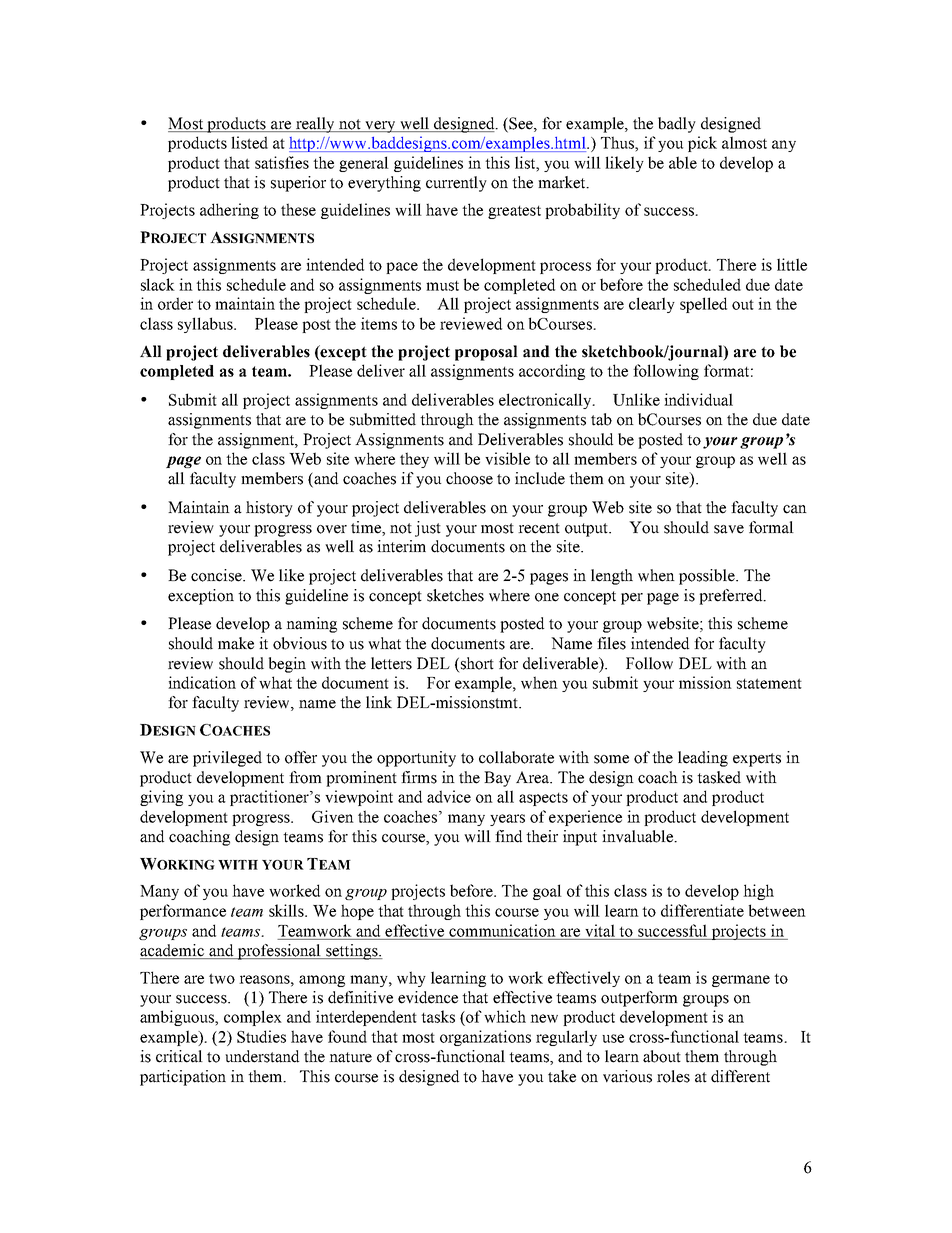  I want to click on pick, so click(702, 144).
